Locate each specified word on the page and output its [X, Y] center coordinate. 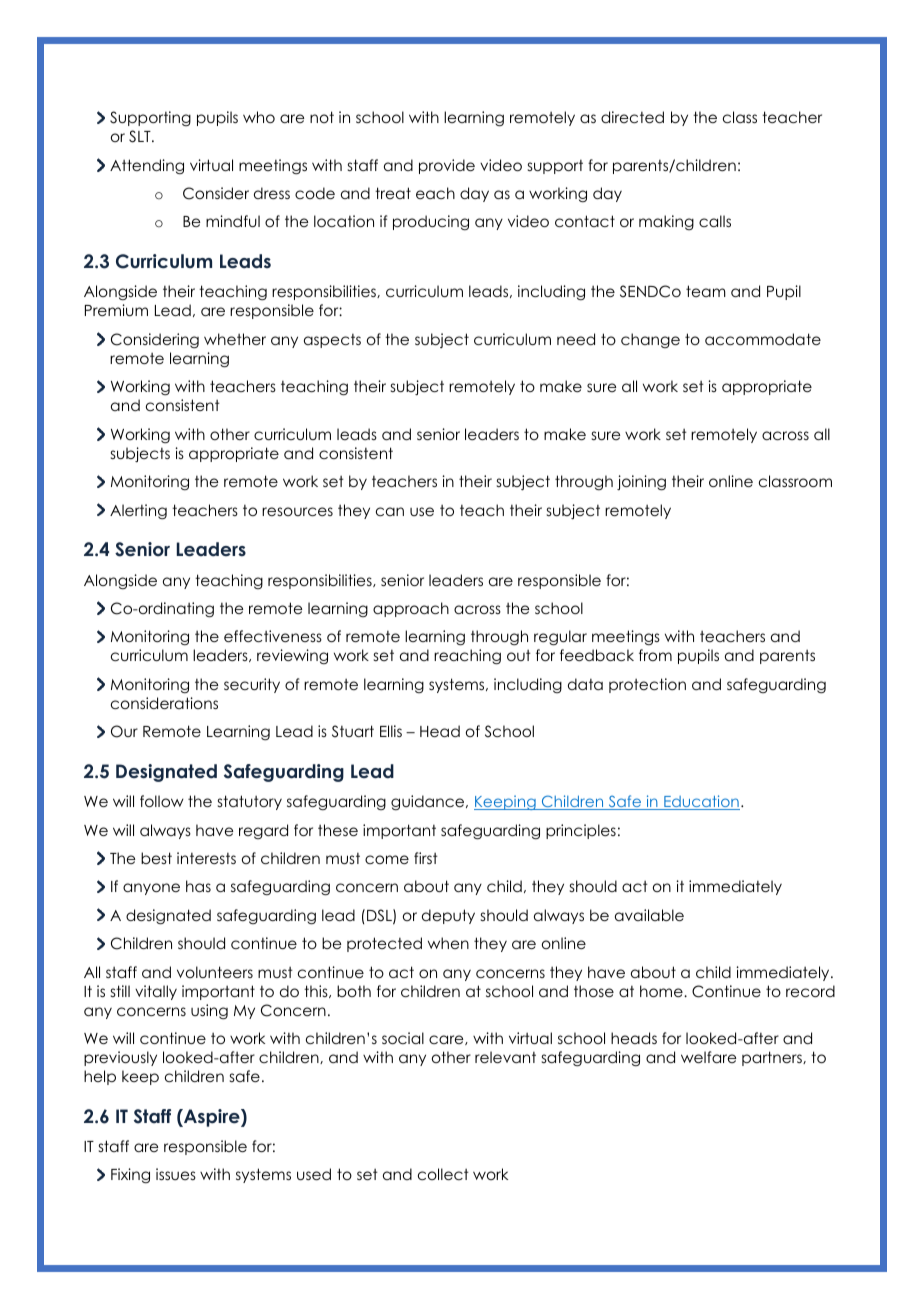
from [655, 655]
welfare [708, 1057]
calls [715, 221]
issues [176, 1174]
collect [443, 1174]
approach [411, 609]
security [252, 685]
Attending [147, 166]
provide [447, 166]
